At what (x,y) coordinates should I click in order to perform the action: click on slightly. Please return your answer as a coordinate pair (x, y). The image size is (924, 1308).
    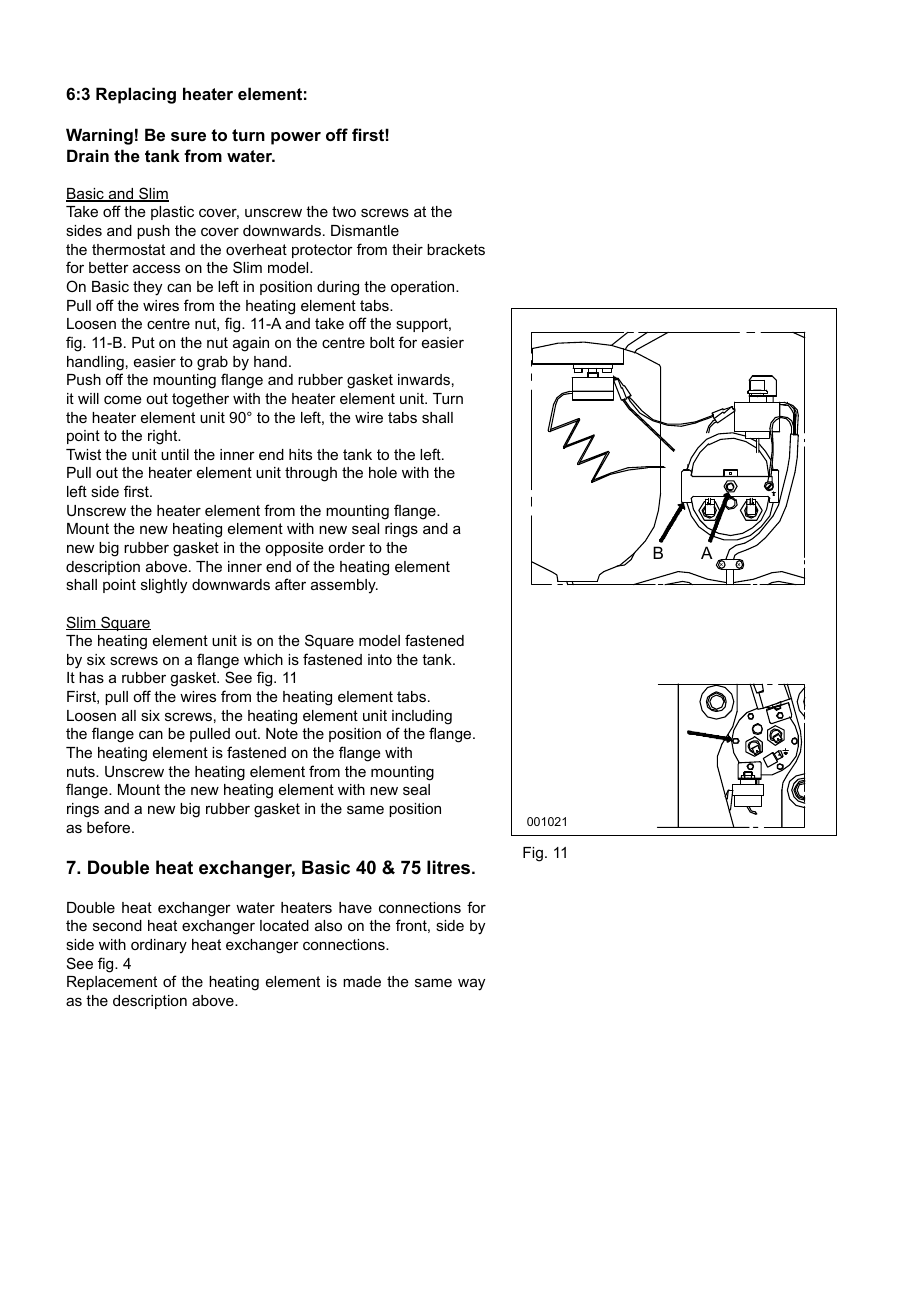
    Looking at the image, I should click on (164, 586).
